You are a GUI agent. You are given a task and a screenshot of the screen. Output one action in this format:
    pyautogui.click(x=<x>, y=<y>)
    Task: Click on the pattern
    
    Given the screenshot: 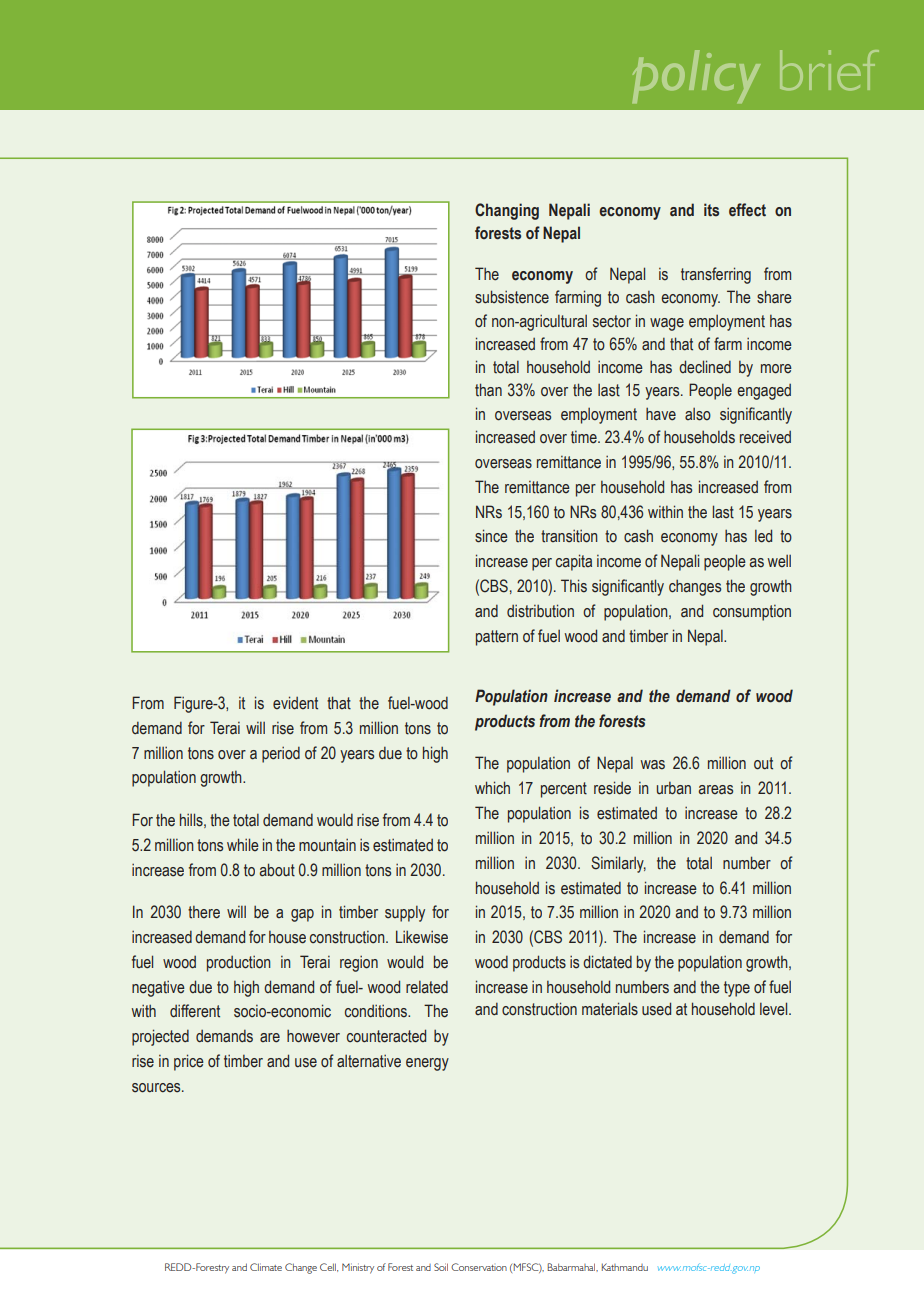 What is the action you would take?
    pyautogui.click(x=497, y=638)
